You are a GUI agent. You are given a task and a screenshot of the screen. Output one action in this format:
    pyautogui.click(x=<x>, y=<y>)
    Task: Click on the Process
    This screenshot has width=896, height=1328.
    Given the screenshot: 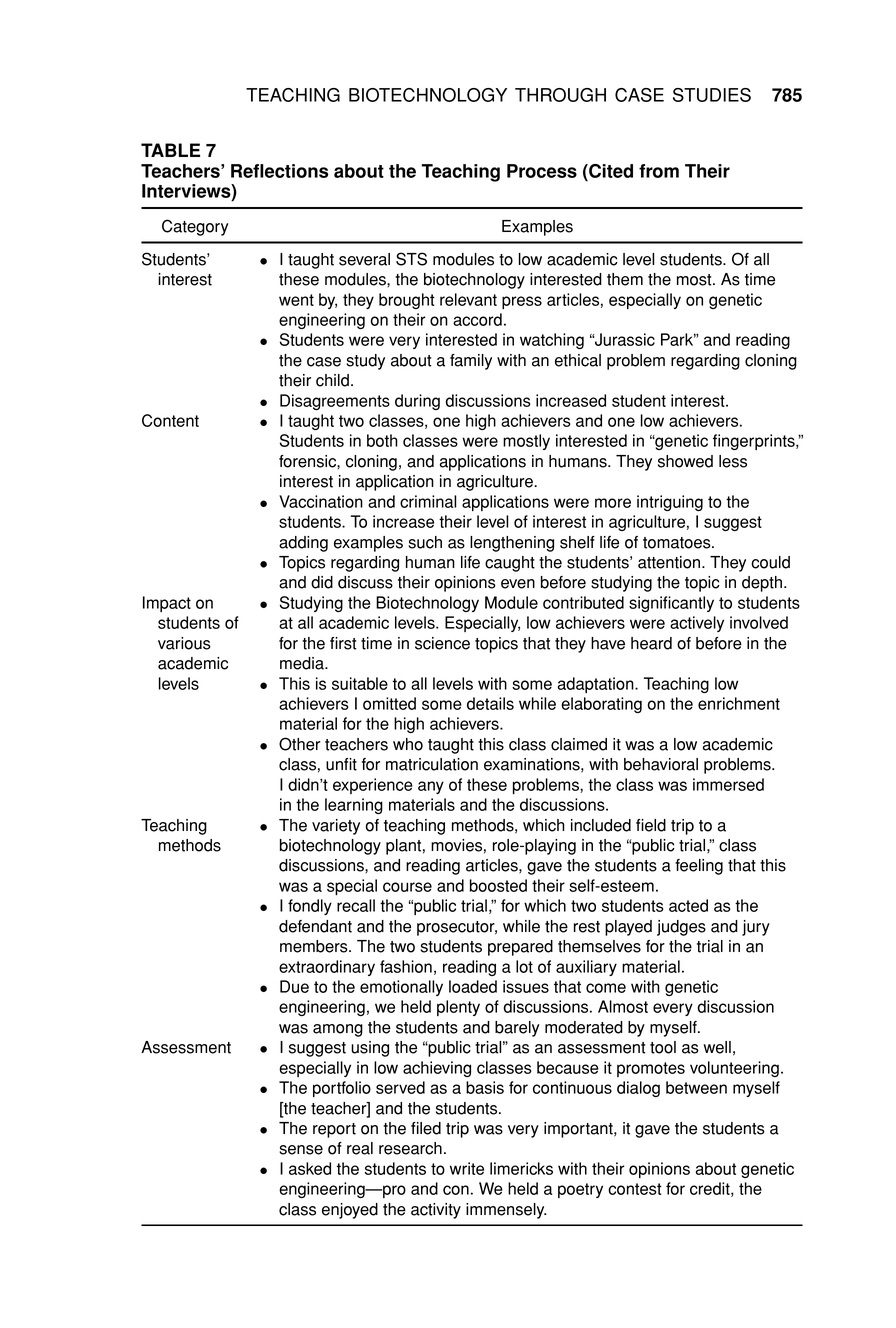 What is the action you would take?
    pyautogui.click(x=542, y=171)
